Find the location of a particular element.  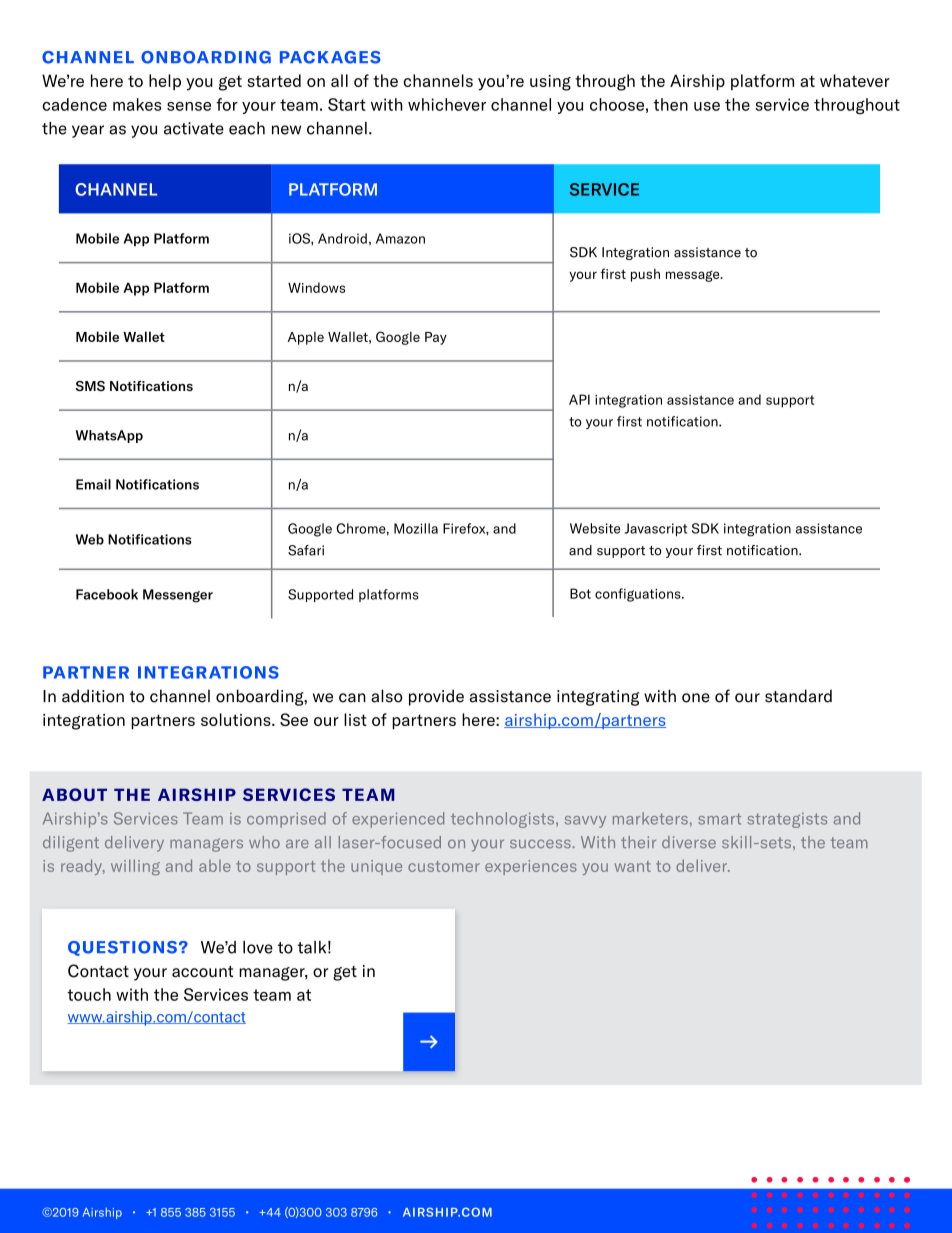

message is located at coordinates (694, 276).
